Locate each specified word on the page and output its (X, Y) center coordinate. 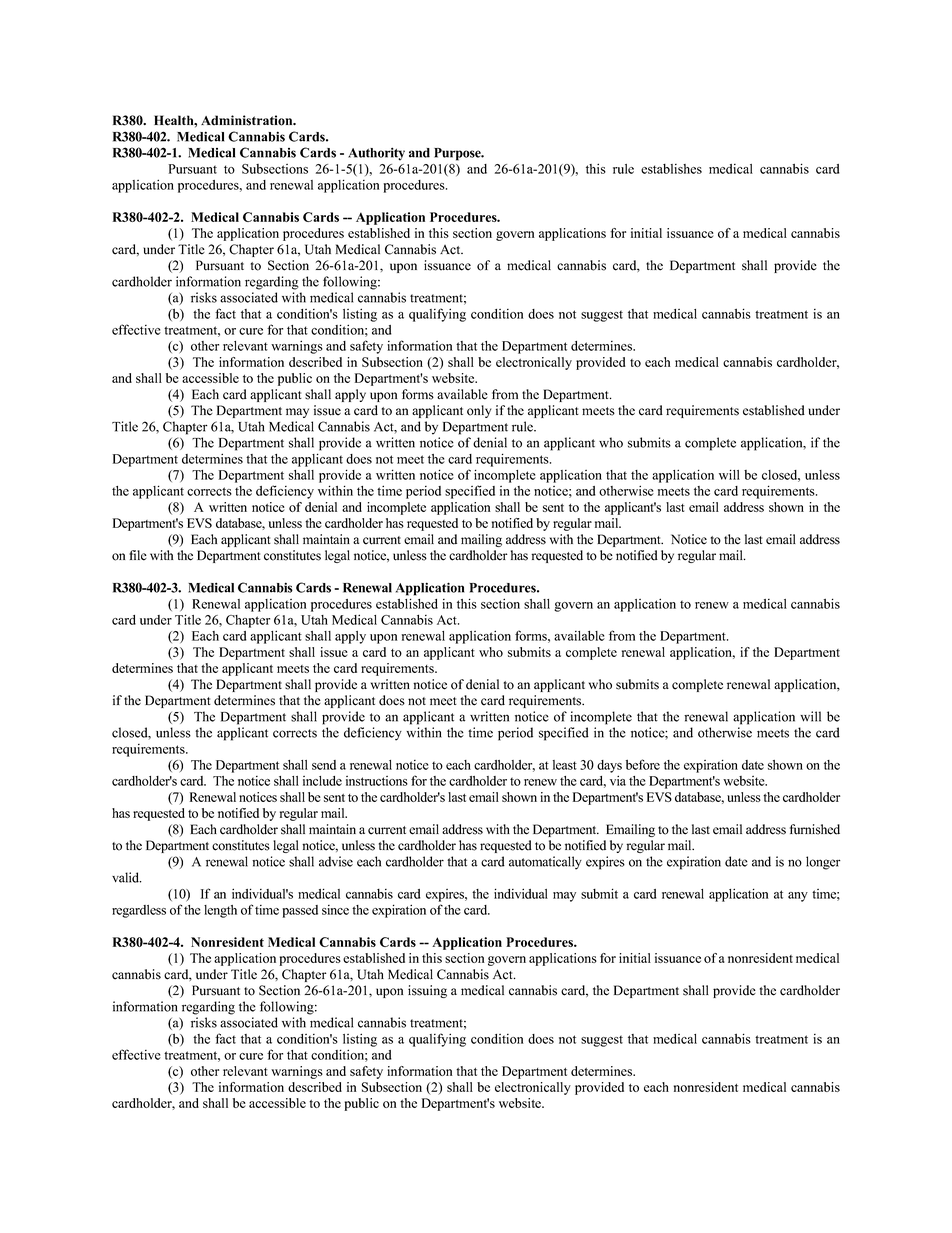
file (138, 555)
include (322, 781)
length (220, 911)
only (479, 411)
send (324, 765)
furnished (815, 829)
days (609, 766)
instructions (377, 781)
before (643, 764)
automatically (545, 863)
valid (127, 877)
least (565, 765)
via (618, 780)
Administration (248, 120)
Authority (376, 154)
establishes (671, 169)
